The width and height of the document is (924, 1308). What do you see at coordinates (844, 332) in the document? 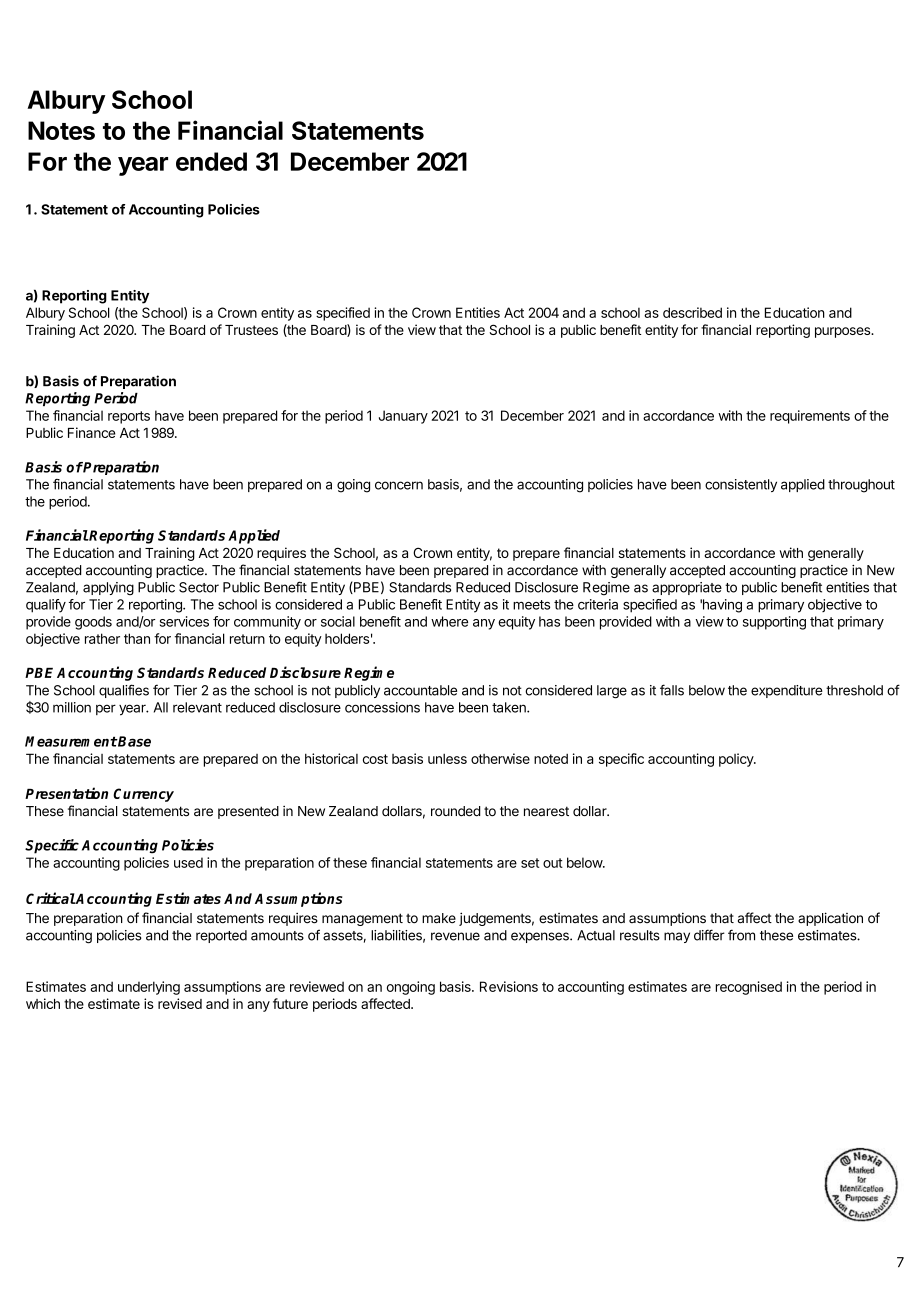
I see `purposes` at bounding box center [844, 332].
